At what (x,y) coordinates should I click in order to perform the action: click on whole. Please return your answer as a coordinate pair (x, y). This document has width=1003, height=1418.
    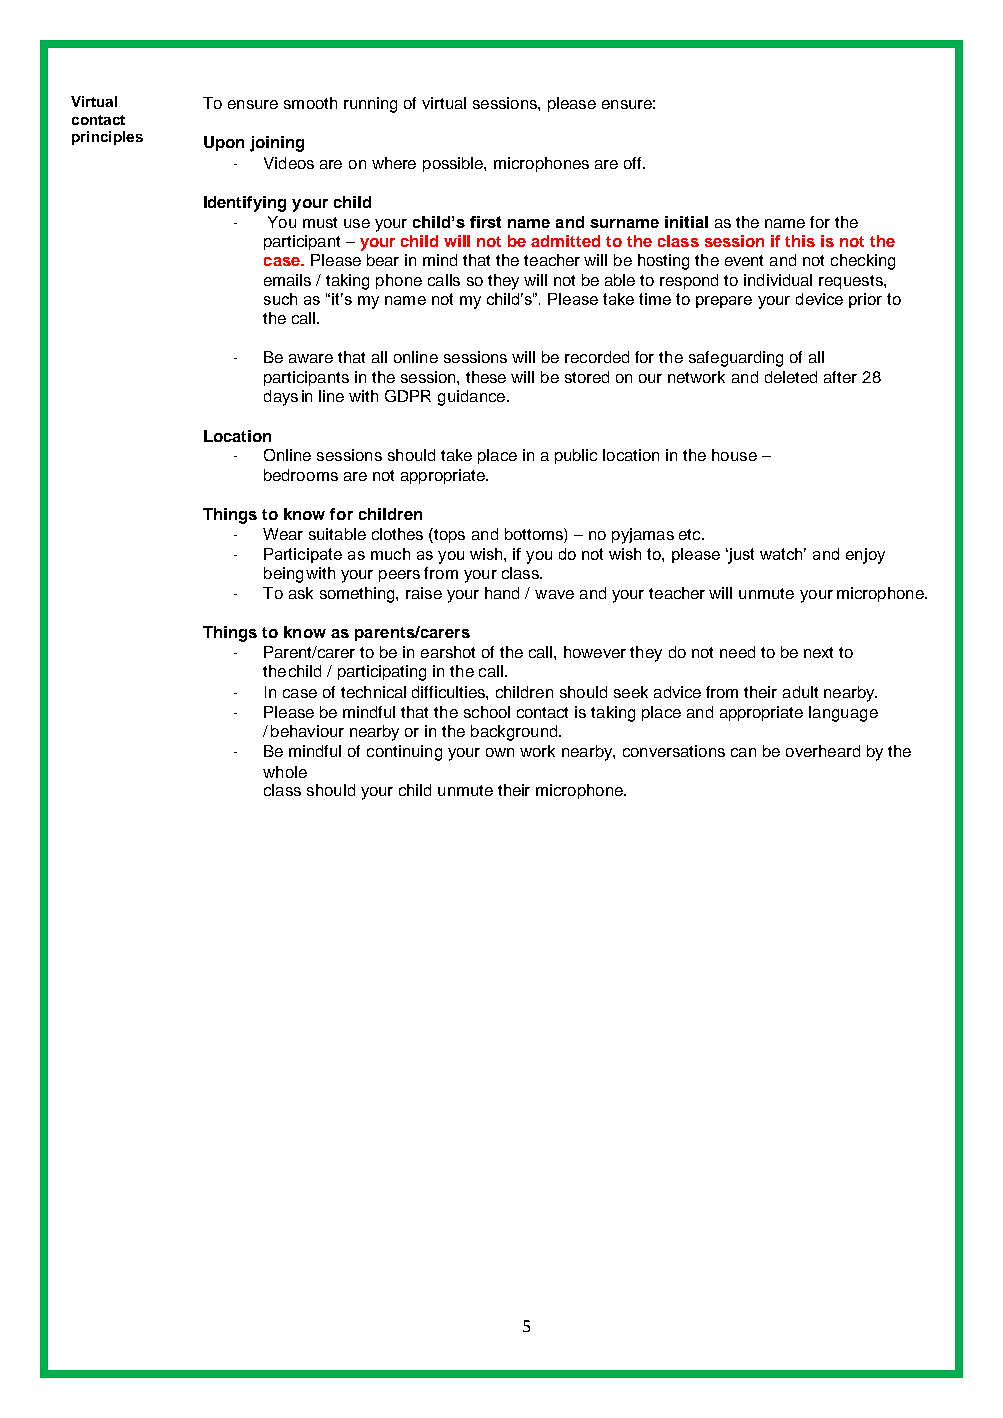
    Looking at the image, I should click on (285, 772).
